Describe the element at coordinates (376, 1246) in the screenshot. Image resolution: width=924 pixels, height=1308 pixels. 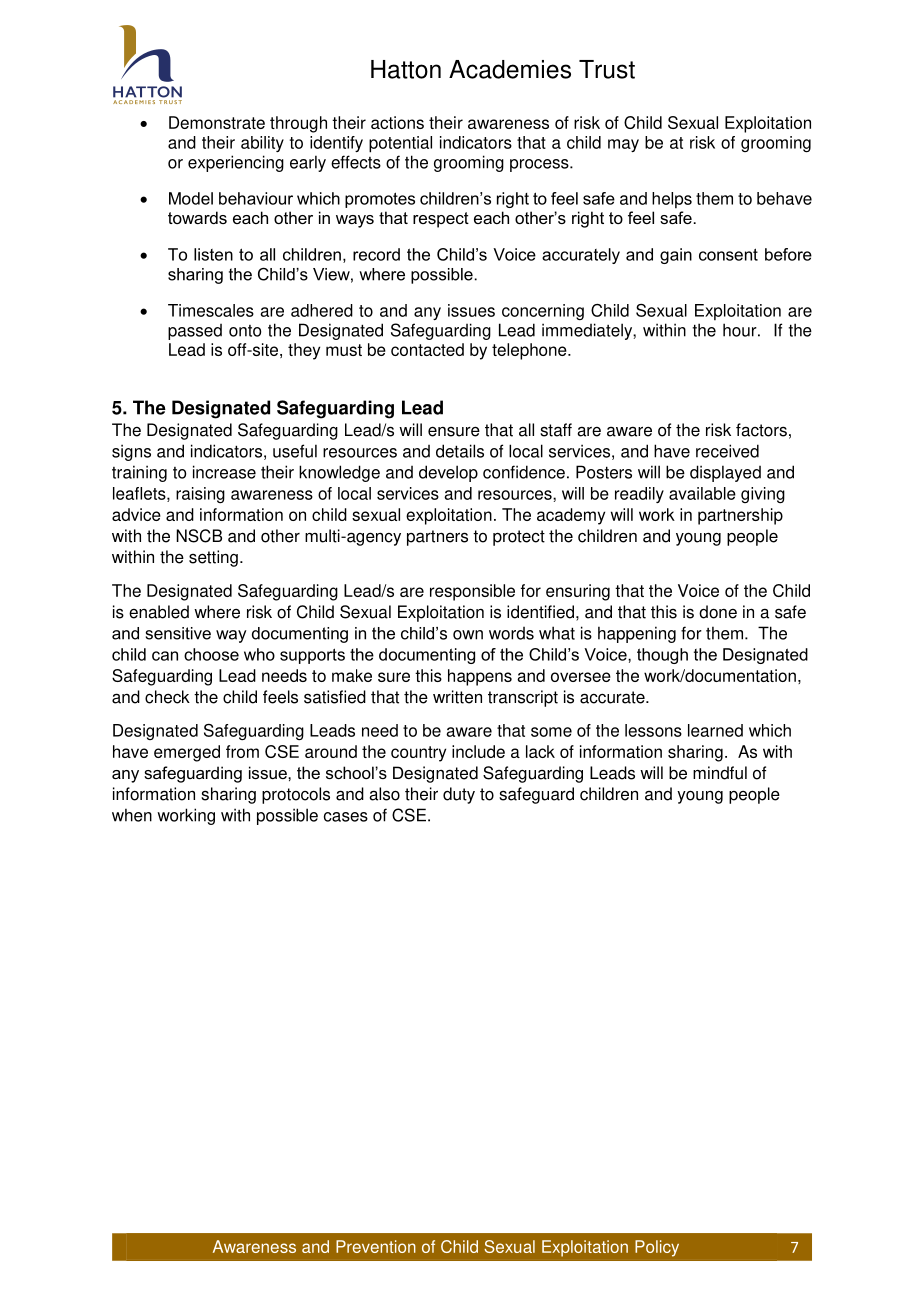
I see `Prevention` at that location.
